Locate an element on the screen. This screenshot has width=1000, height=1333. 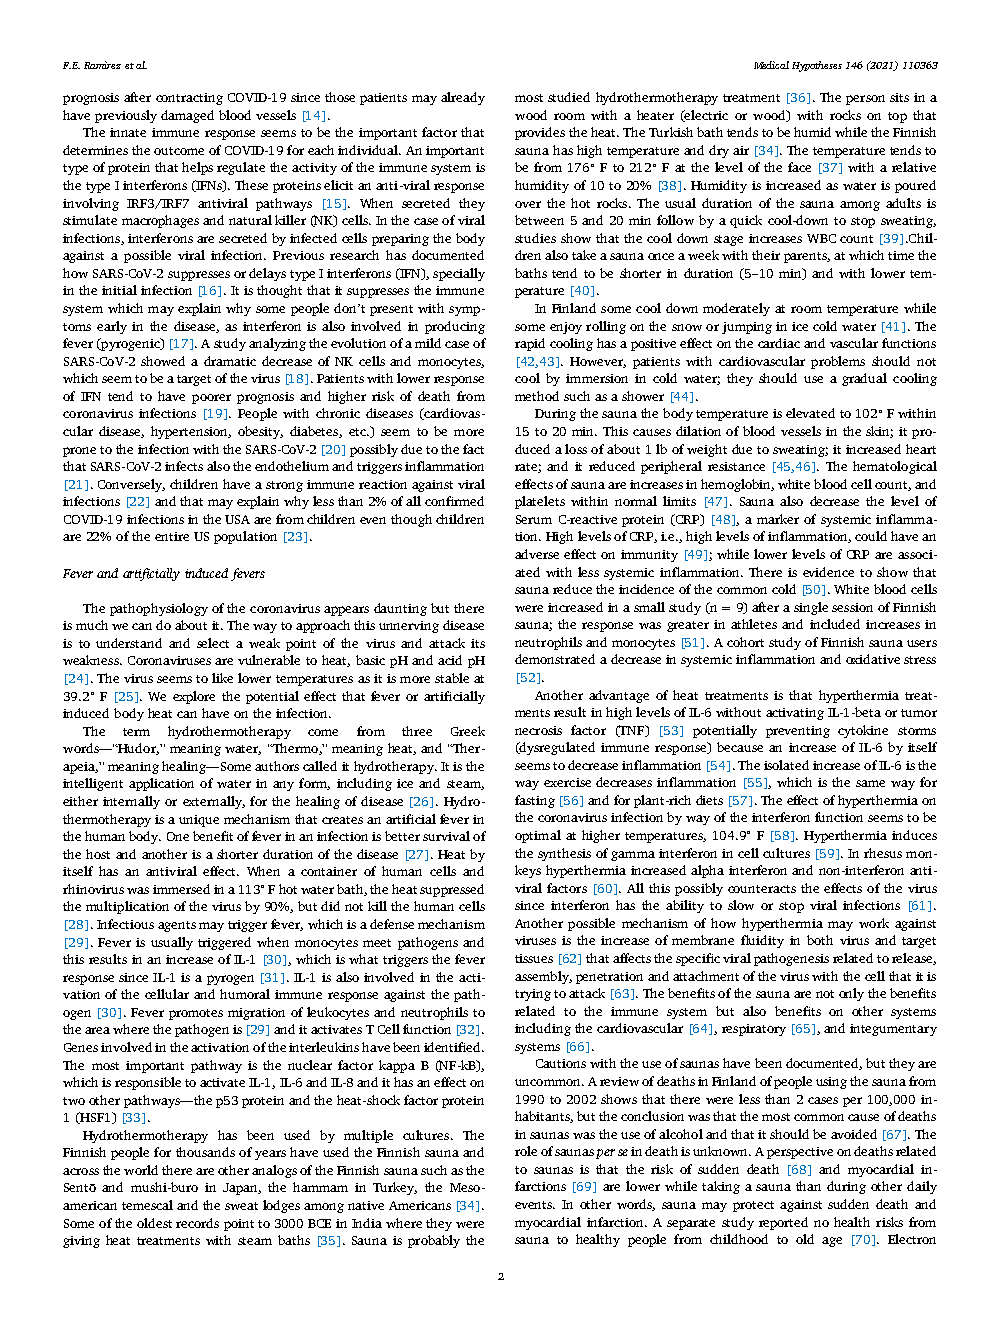
probably is located at coordinates (434, 1241).
